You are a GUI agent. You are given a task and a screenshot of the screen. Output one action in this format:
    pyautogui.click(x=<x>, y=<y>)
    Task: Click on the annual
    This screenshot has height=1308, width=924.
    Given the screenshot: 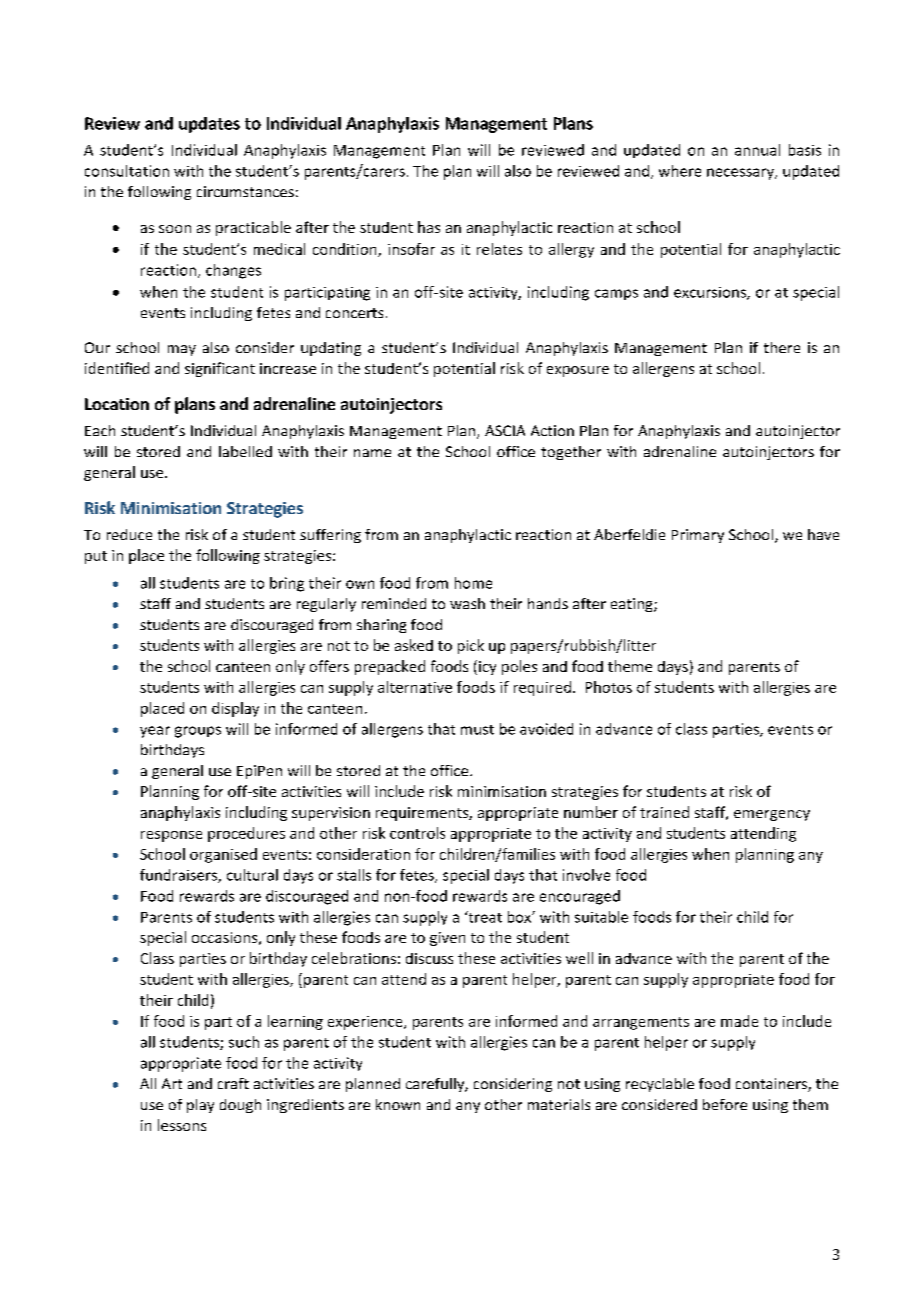 What is the action you would take?
    pyautogui.click(x=757, y=150)
